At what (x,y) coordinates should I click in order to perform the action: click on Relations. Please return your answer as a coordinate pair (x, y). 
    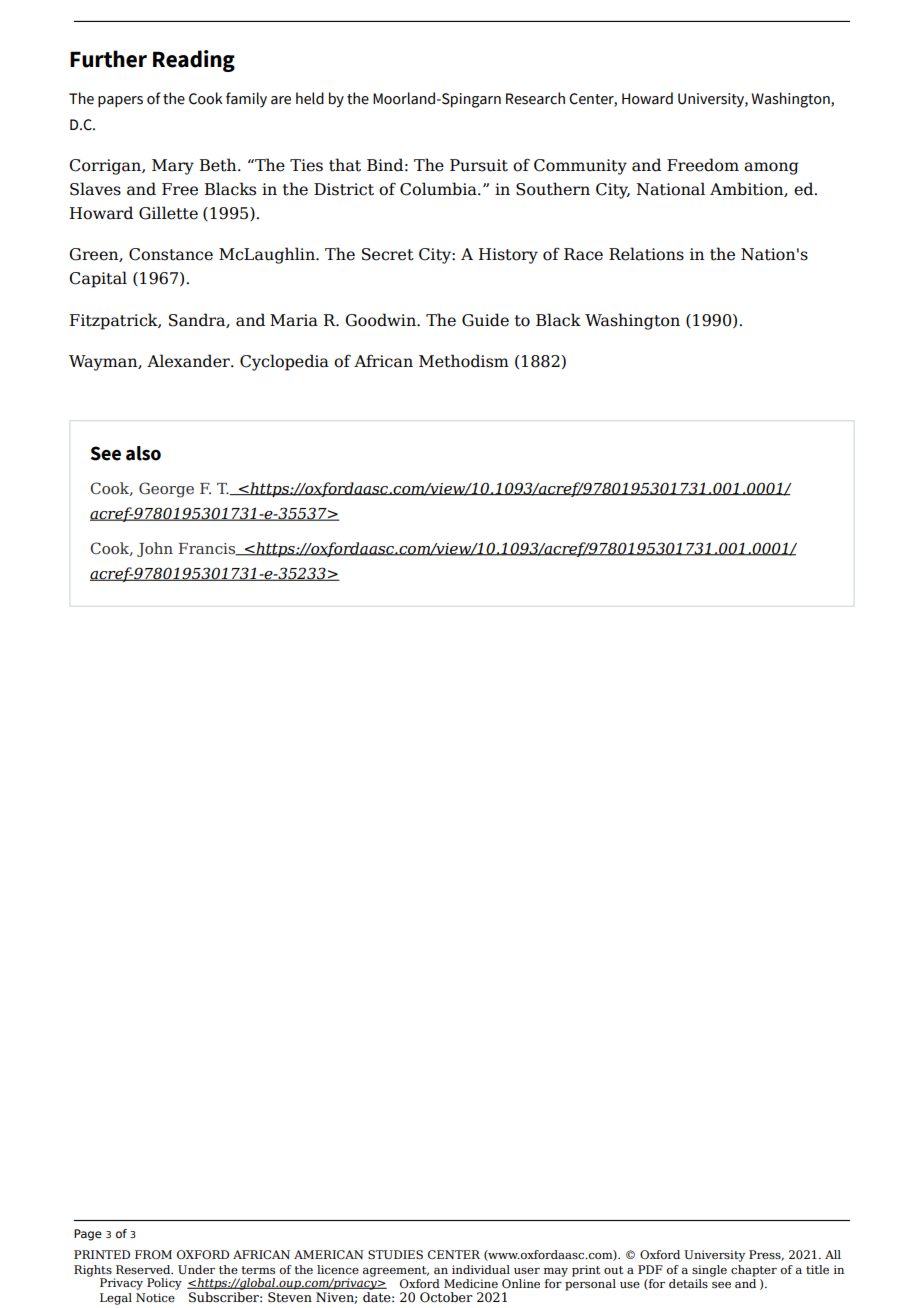
    Looking at the image, I should click on (646, 254).
